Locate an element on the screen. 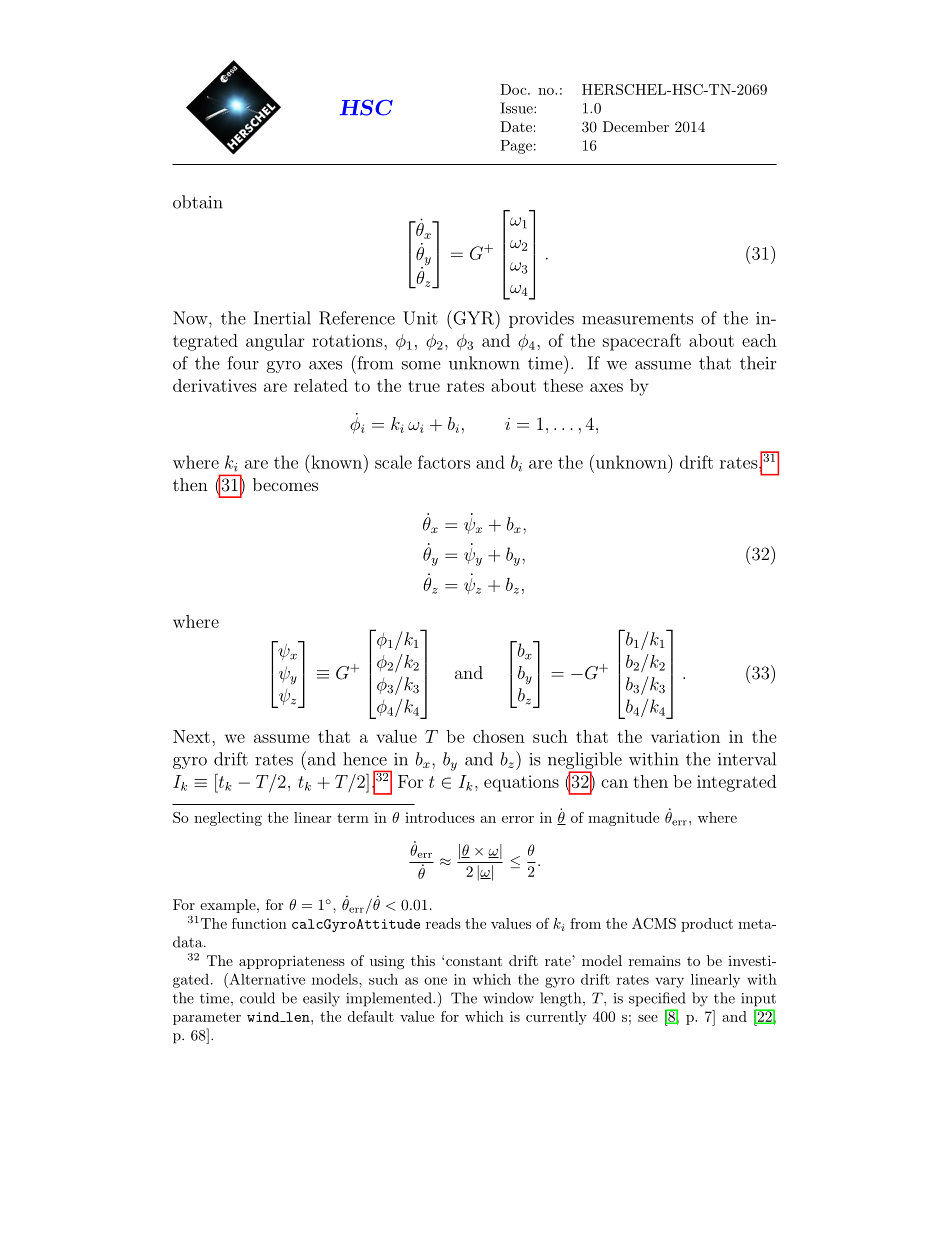 This screenshot has width=952, height=1233. December is located at coordinates (636, 126).
